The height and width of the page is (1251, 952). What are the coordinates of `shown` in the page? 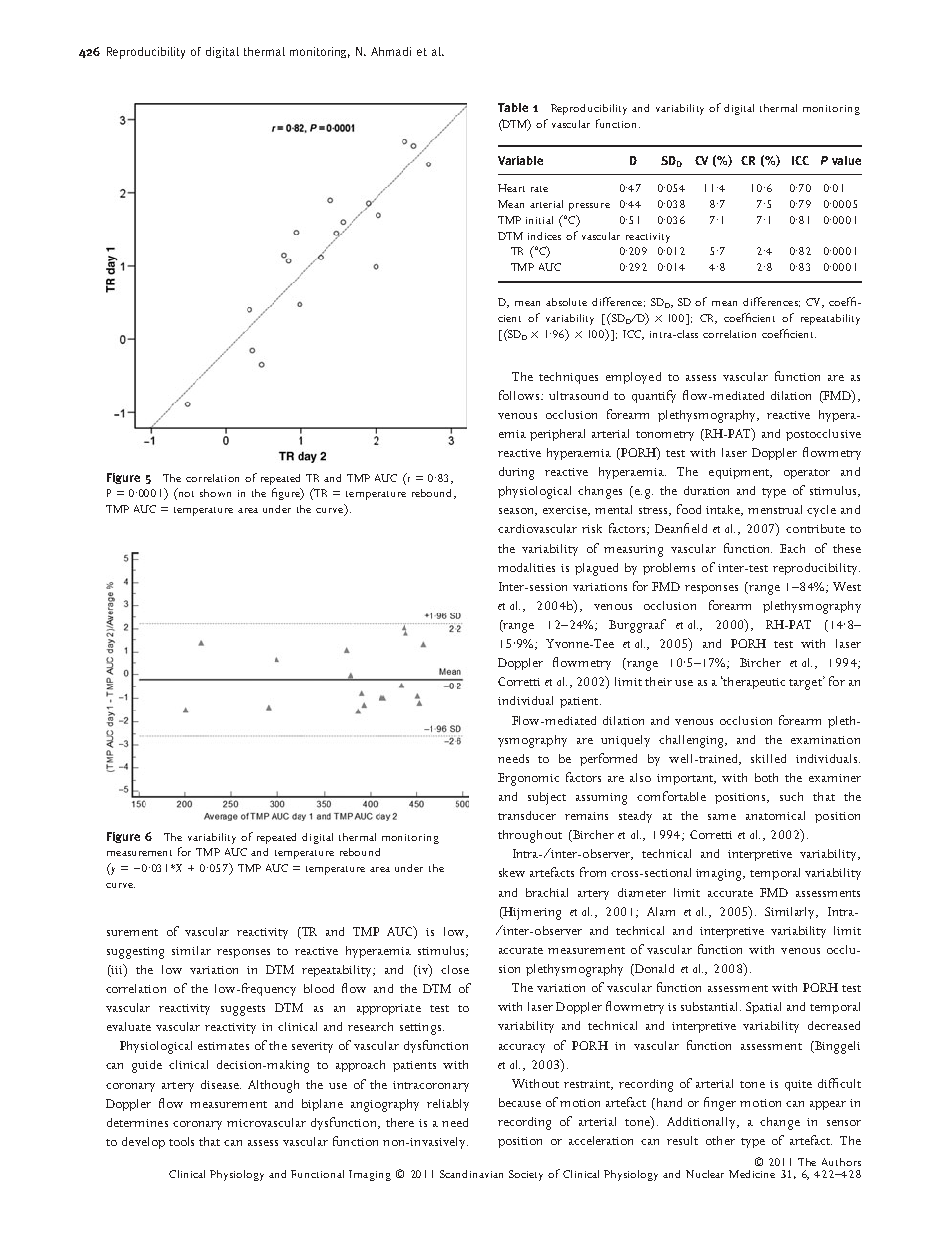 It's located at (215, 493).
